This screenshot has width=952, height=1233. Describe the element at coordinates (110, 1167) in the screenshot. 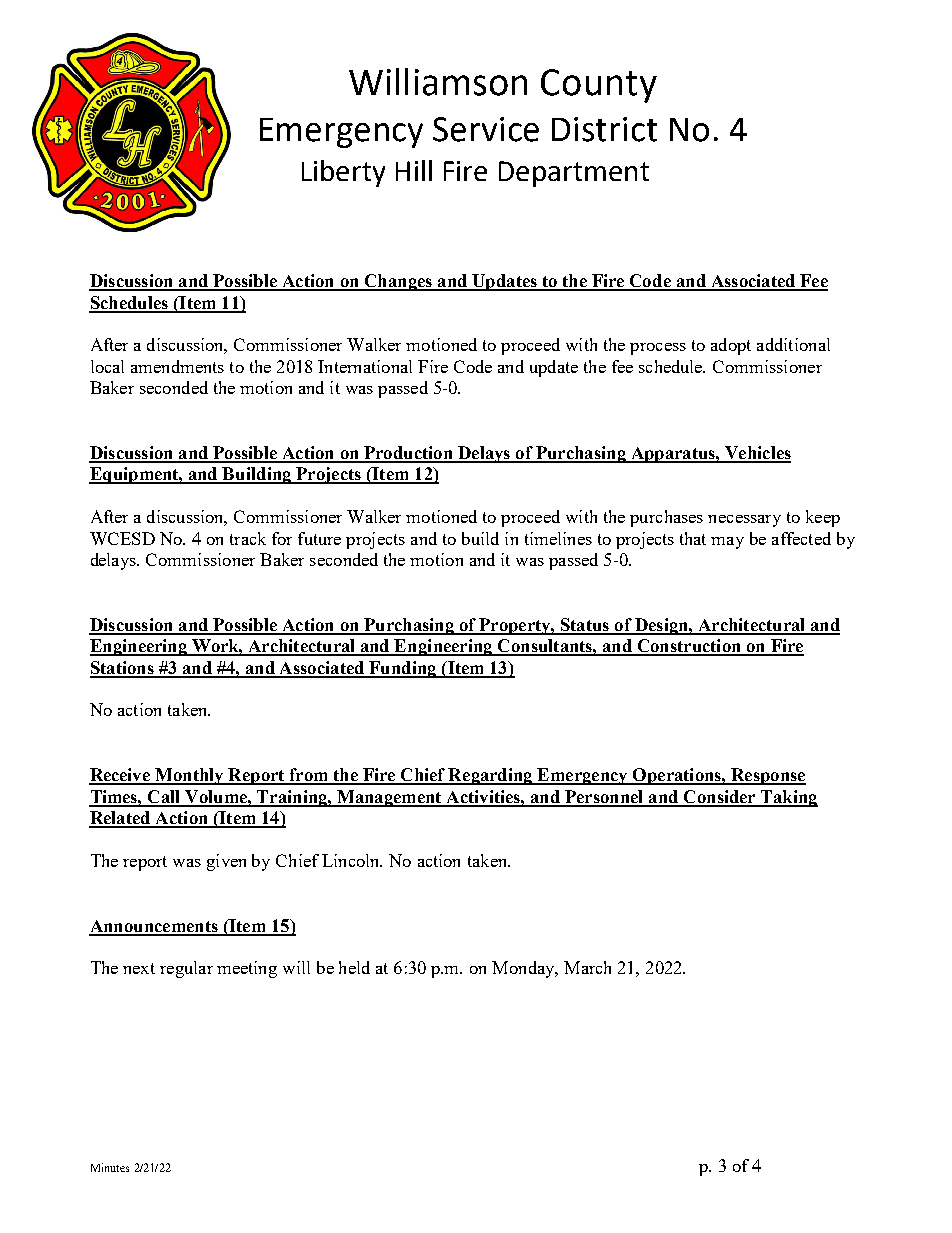

I see `Minutes` at that location.
